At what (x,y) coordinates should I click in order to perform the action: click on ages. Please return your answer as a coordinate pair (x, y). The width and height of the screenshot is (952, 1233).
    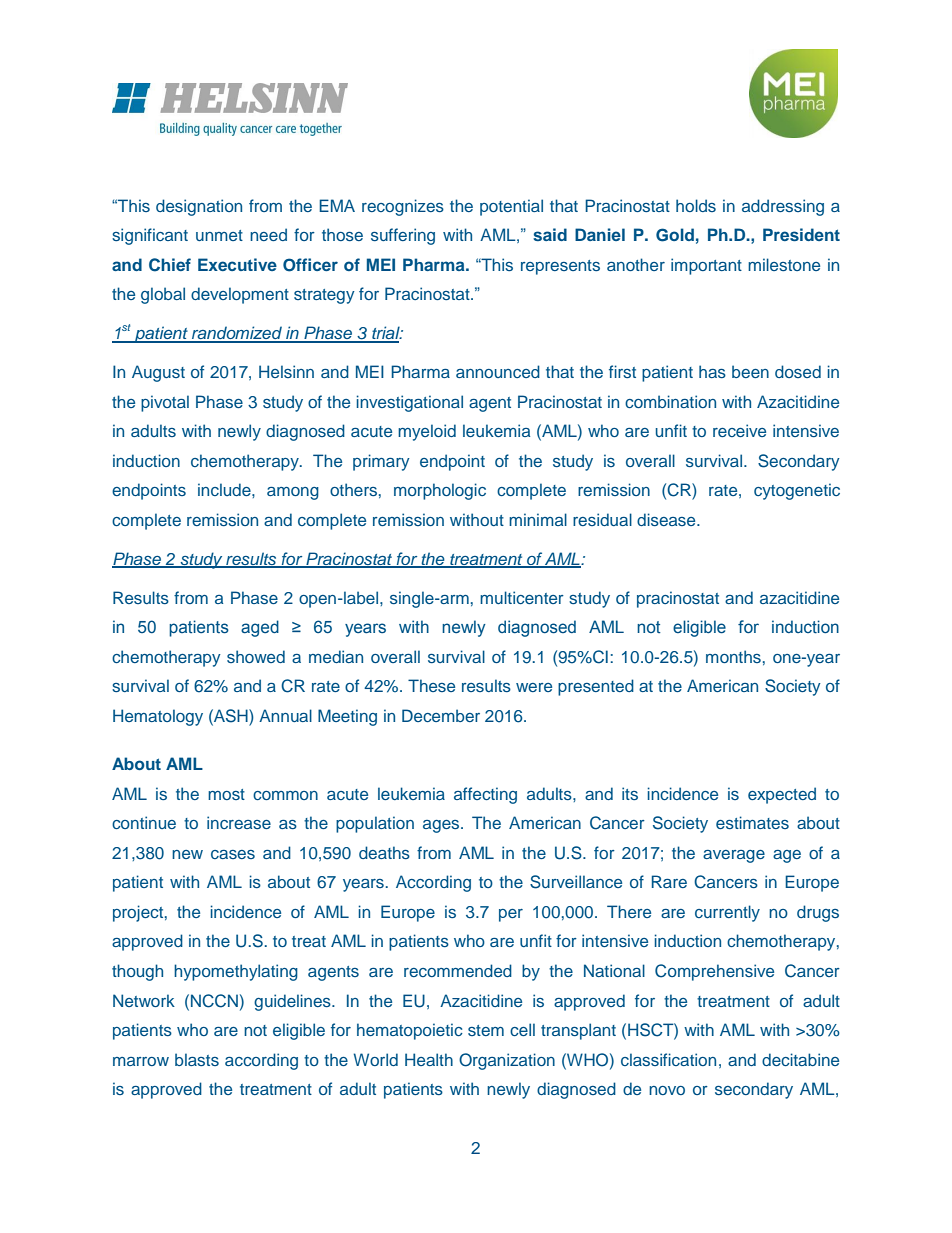
    Looking at the image, I should click on (442, 826).
